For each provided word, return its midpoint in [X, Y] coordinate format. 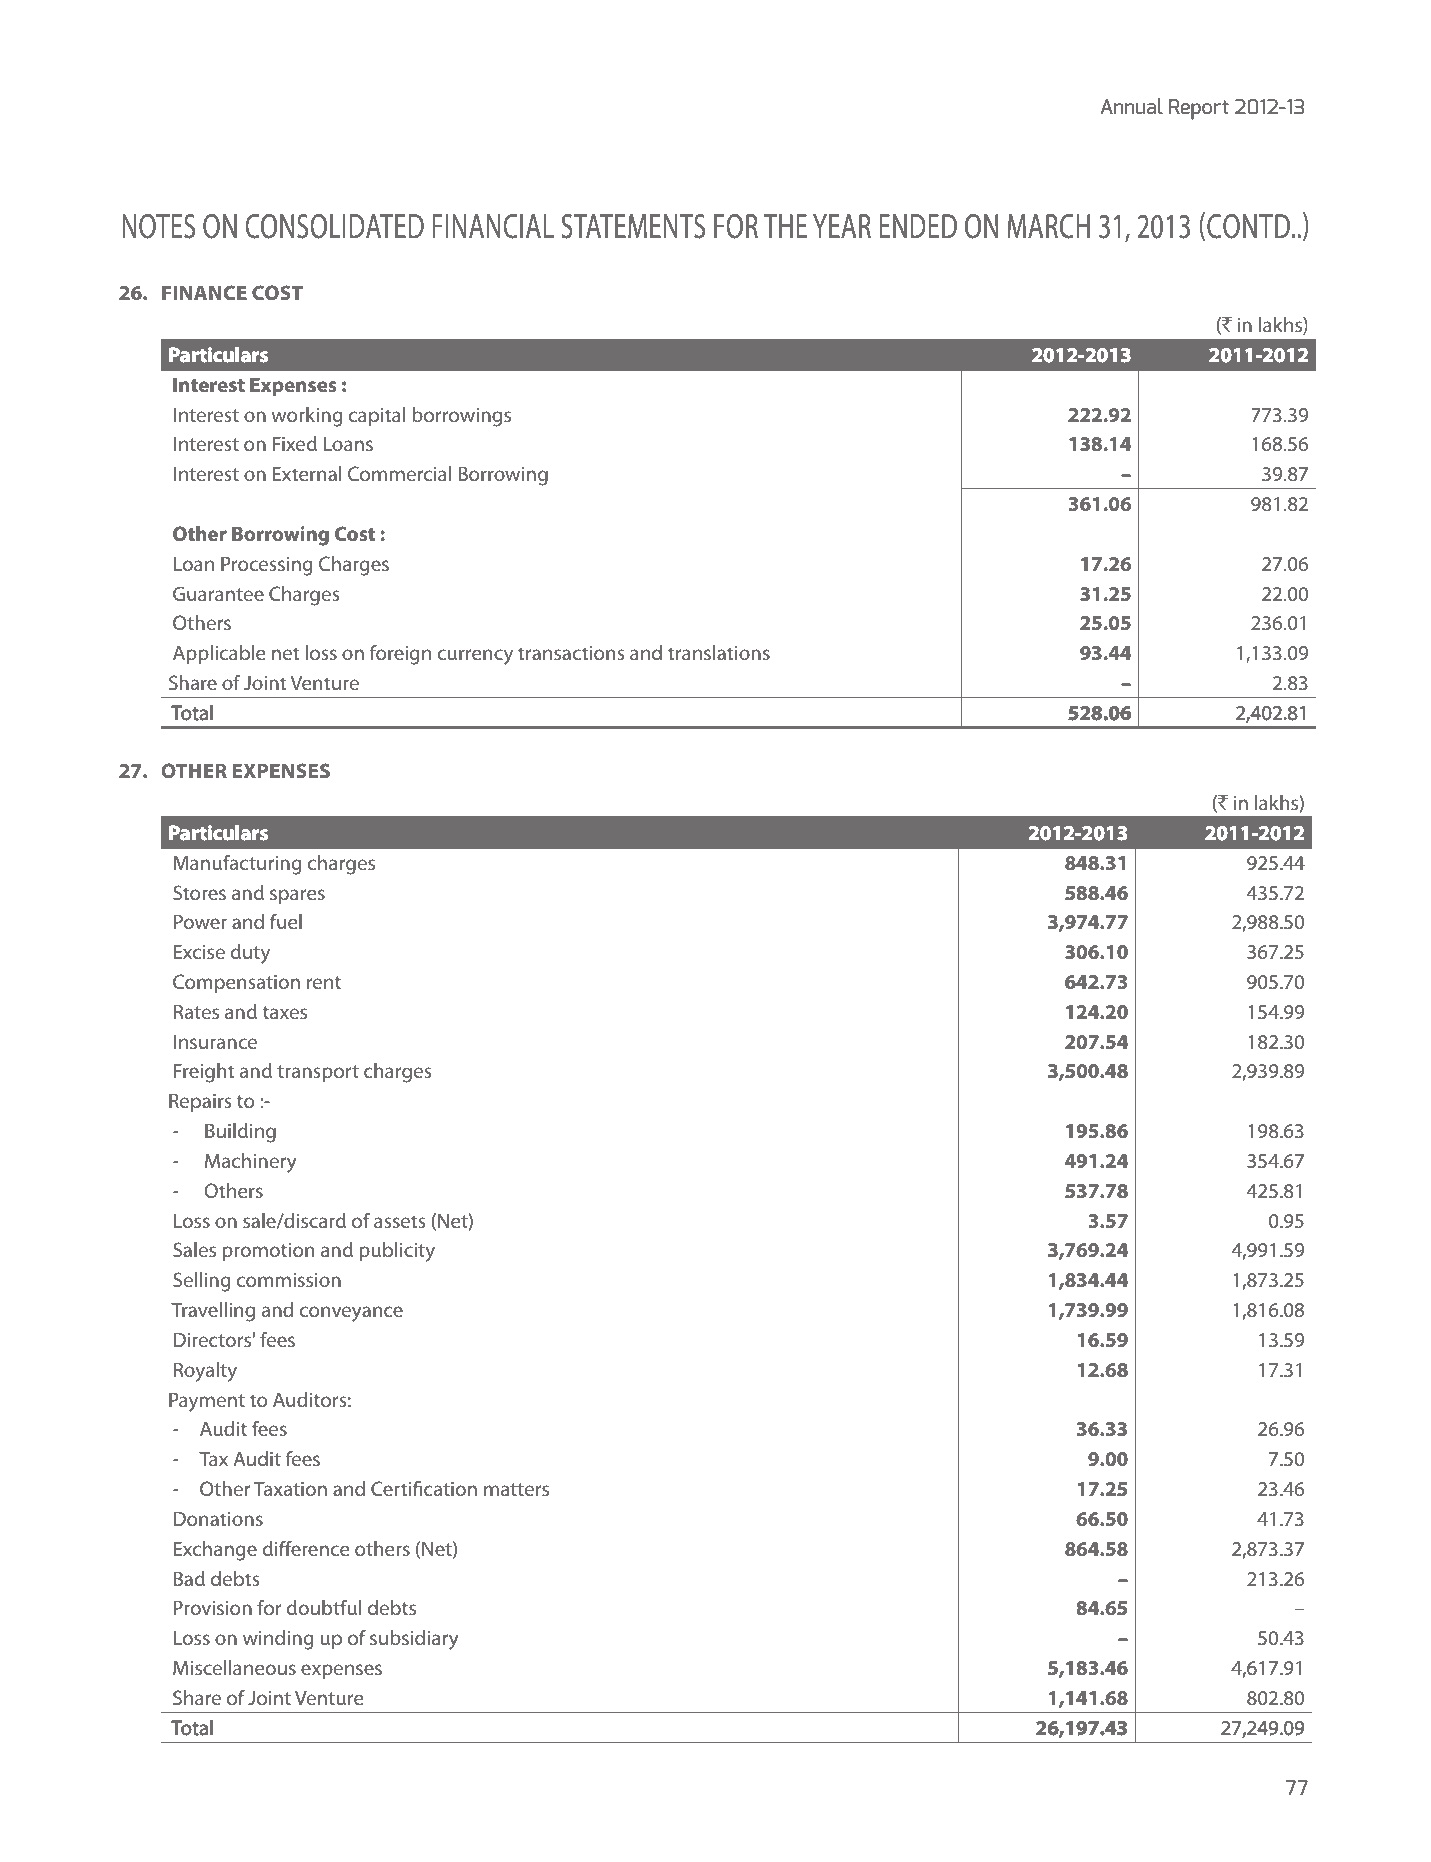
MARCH [1049, 226]
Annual [1131, 106]
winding [278, 1640]
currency [475, 657]
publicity [397, 1252]
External [307, 473]
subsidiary [414, 1640]
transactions [571, 653]
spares [297, 896]
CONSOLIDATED [334, 226]
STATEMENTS [633, 226]
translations [719, 652]
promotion [268, 1252]
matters [516, 1489]
